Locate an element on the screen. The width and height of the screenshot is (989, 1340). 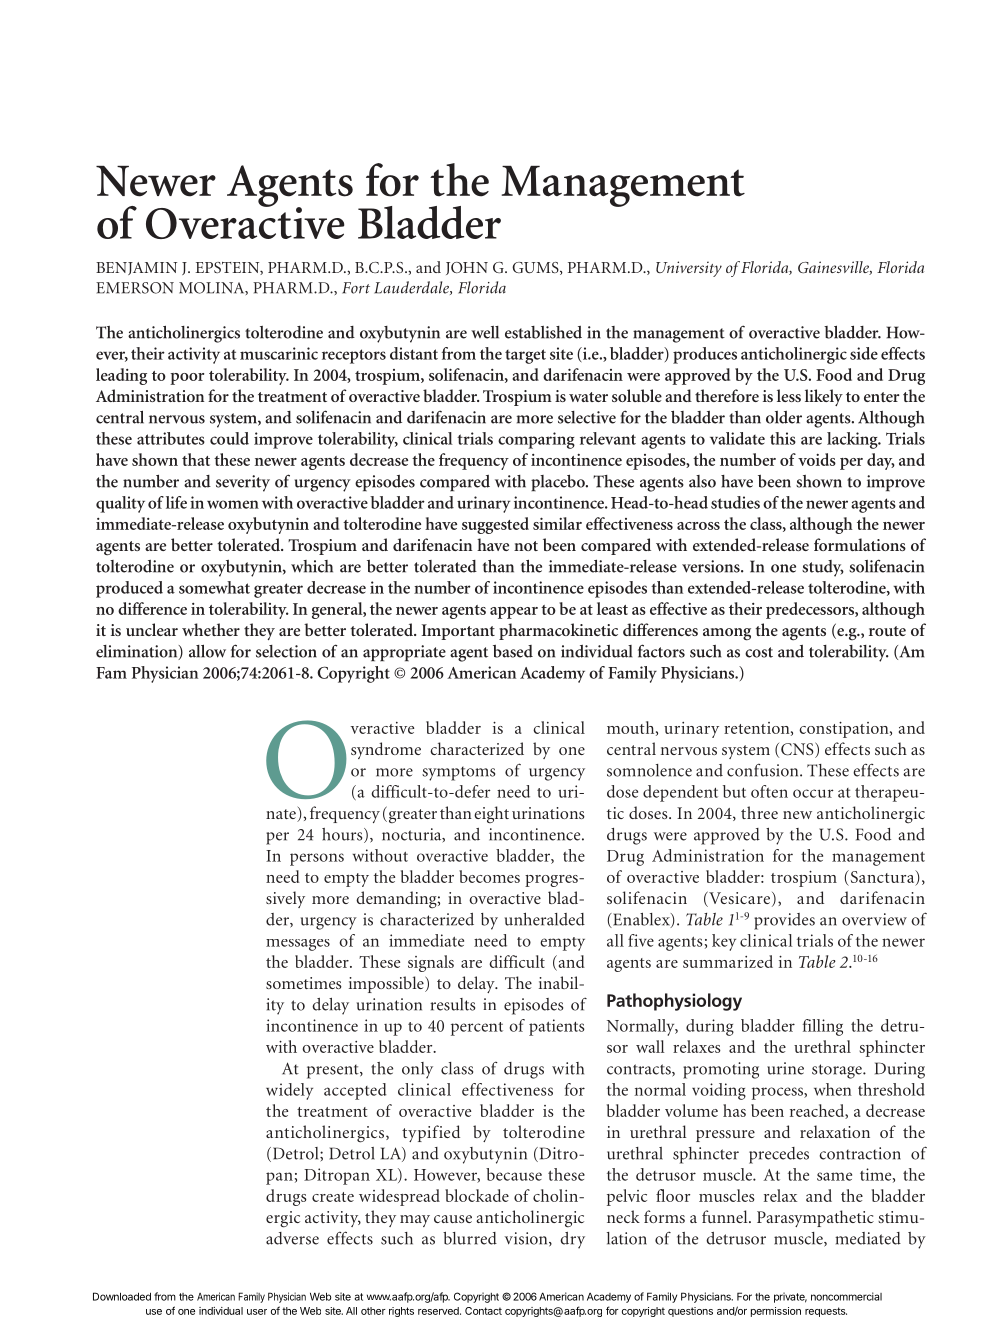
becomes is located at coordinates (489, 876).
